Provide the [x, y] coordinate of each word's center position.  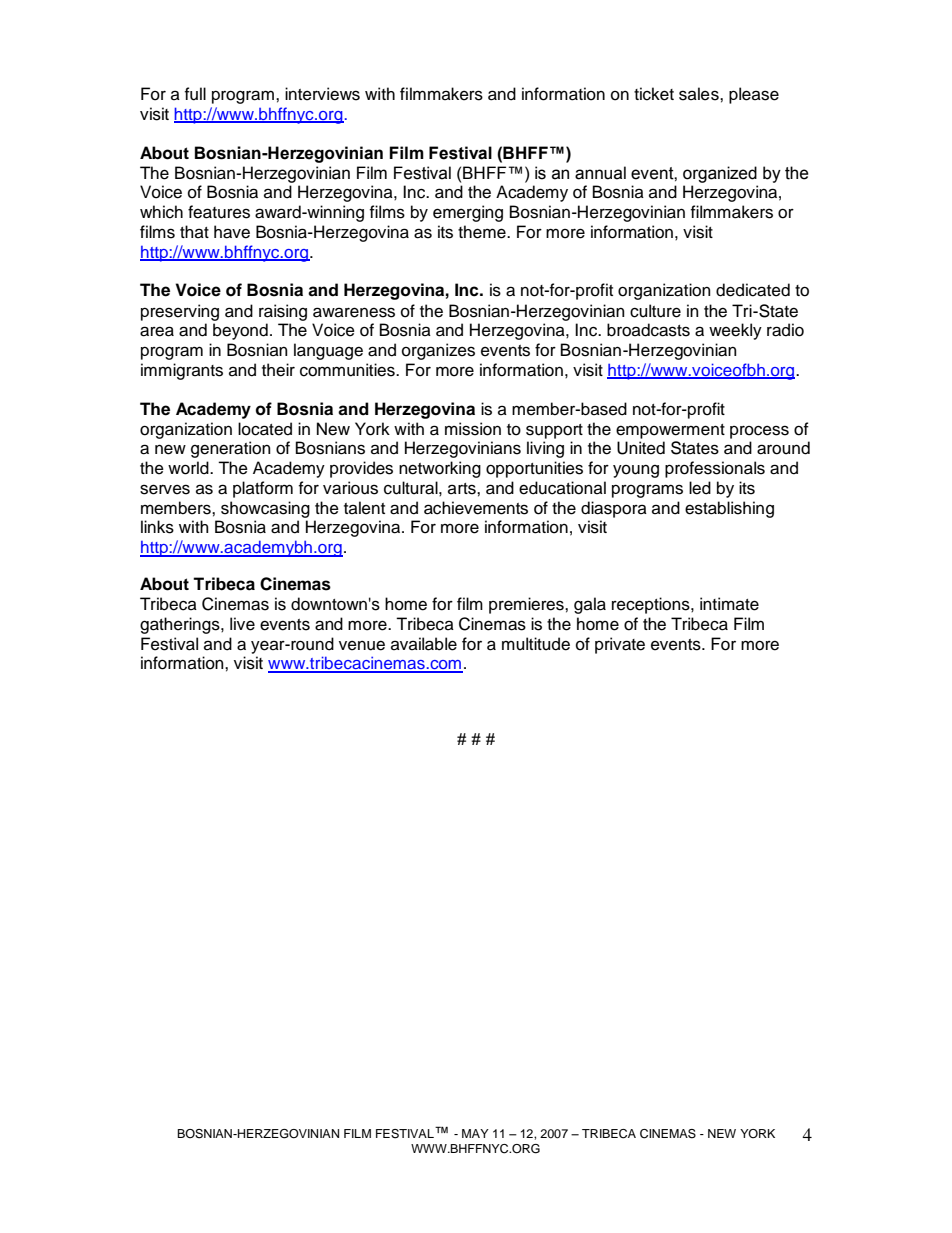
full [195, 94]
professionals [715, 469]
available [424, 644]
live [242, 624]
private [620, 645]
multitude [536, 644]
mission [473, 429]
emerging [468, 213]
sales [700, 94]
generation [231, 449]
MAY [475, 1133]
